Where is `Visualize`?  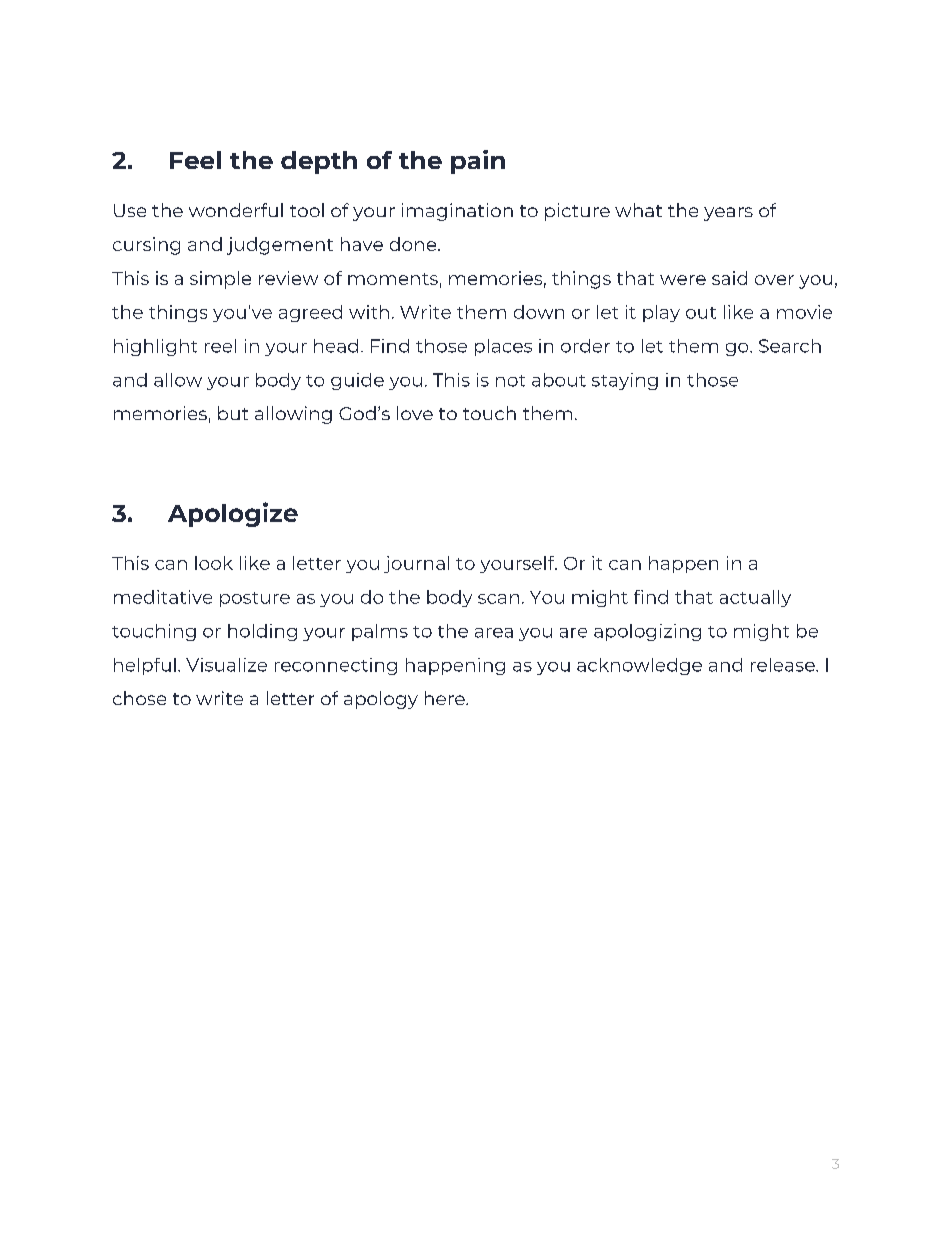 Visualize is located at coordinates (226, 665).
